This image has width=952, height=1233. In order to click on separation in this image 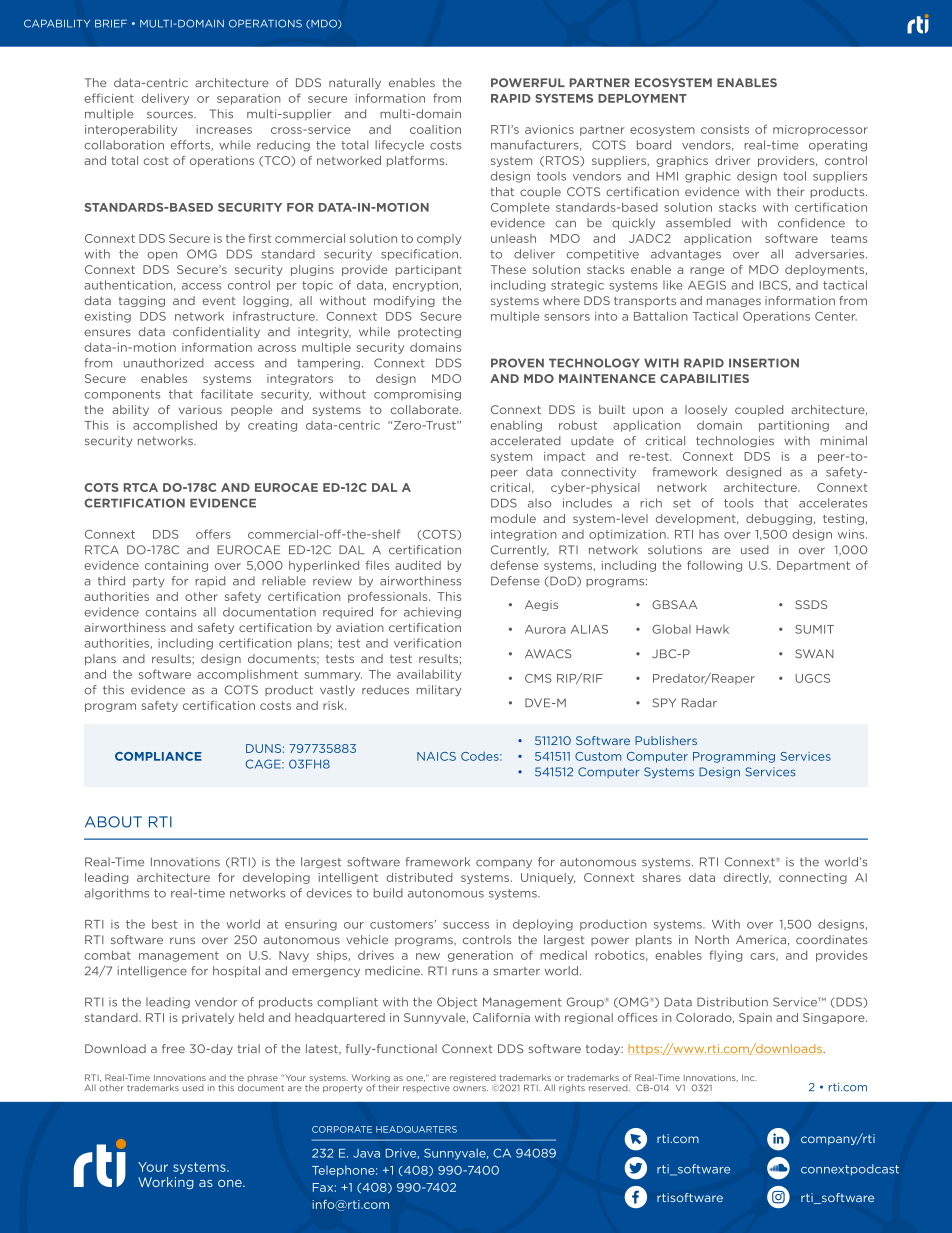, I will do `click(249, 99)`.
